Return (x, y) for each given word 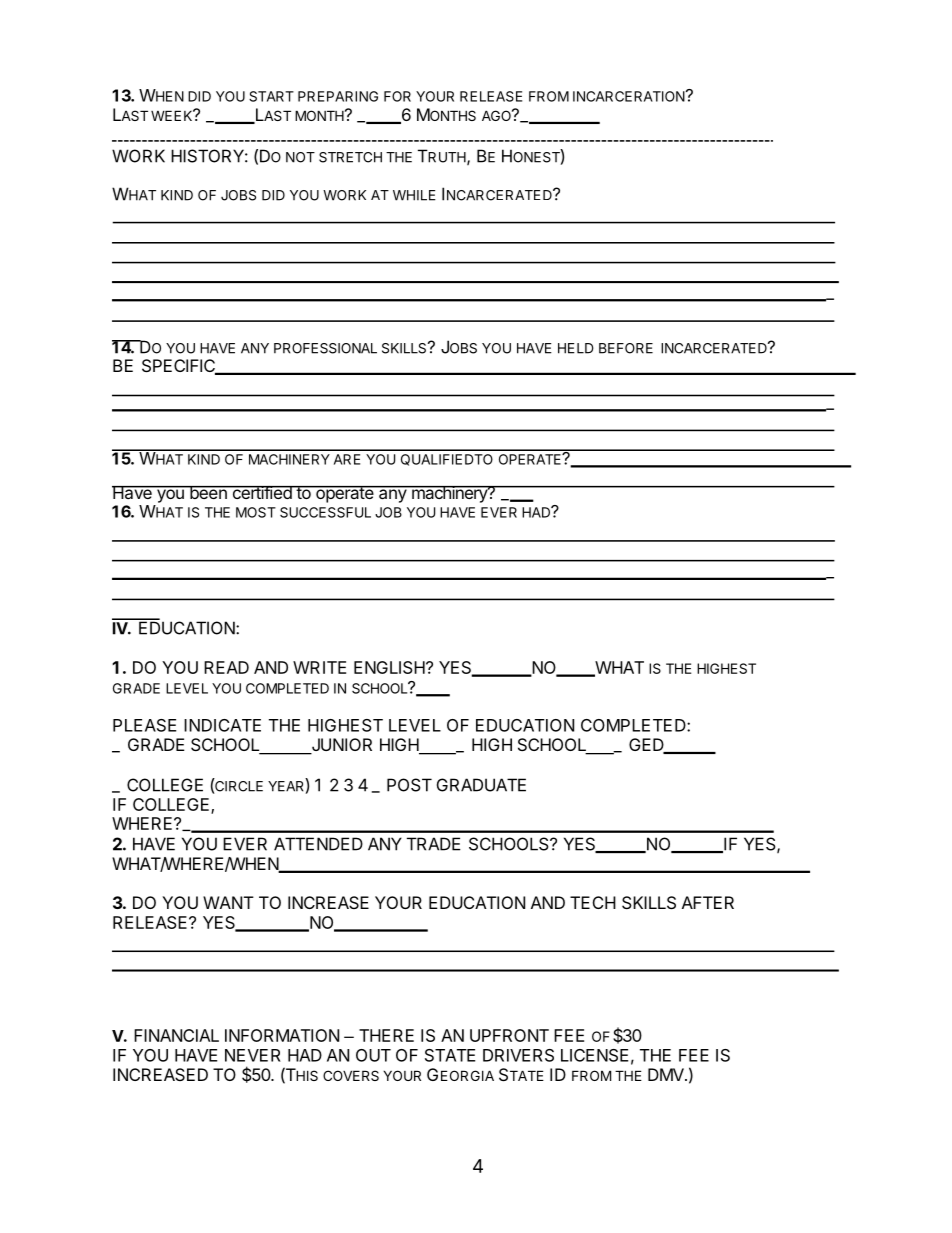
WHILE (414, 195)
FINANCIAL (176, 1035)
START (271, 96)
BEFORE (626, 348)
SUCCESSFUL (325, 512)
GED (647, 746)
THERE (386, 1035)
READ (226, 667)
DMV (667, 1074)
